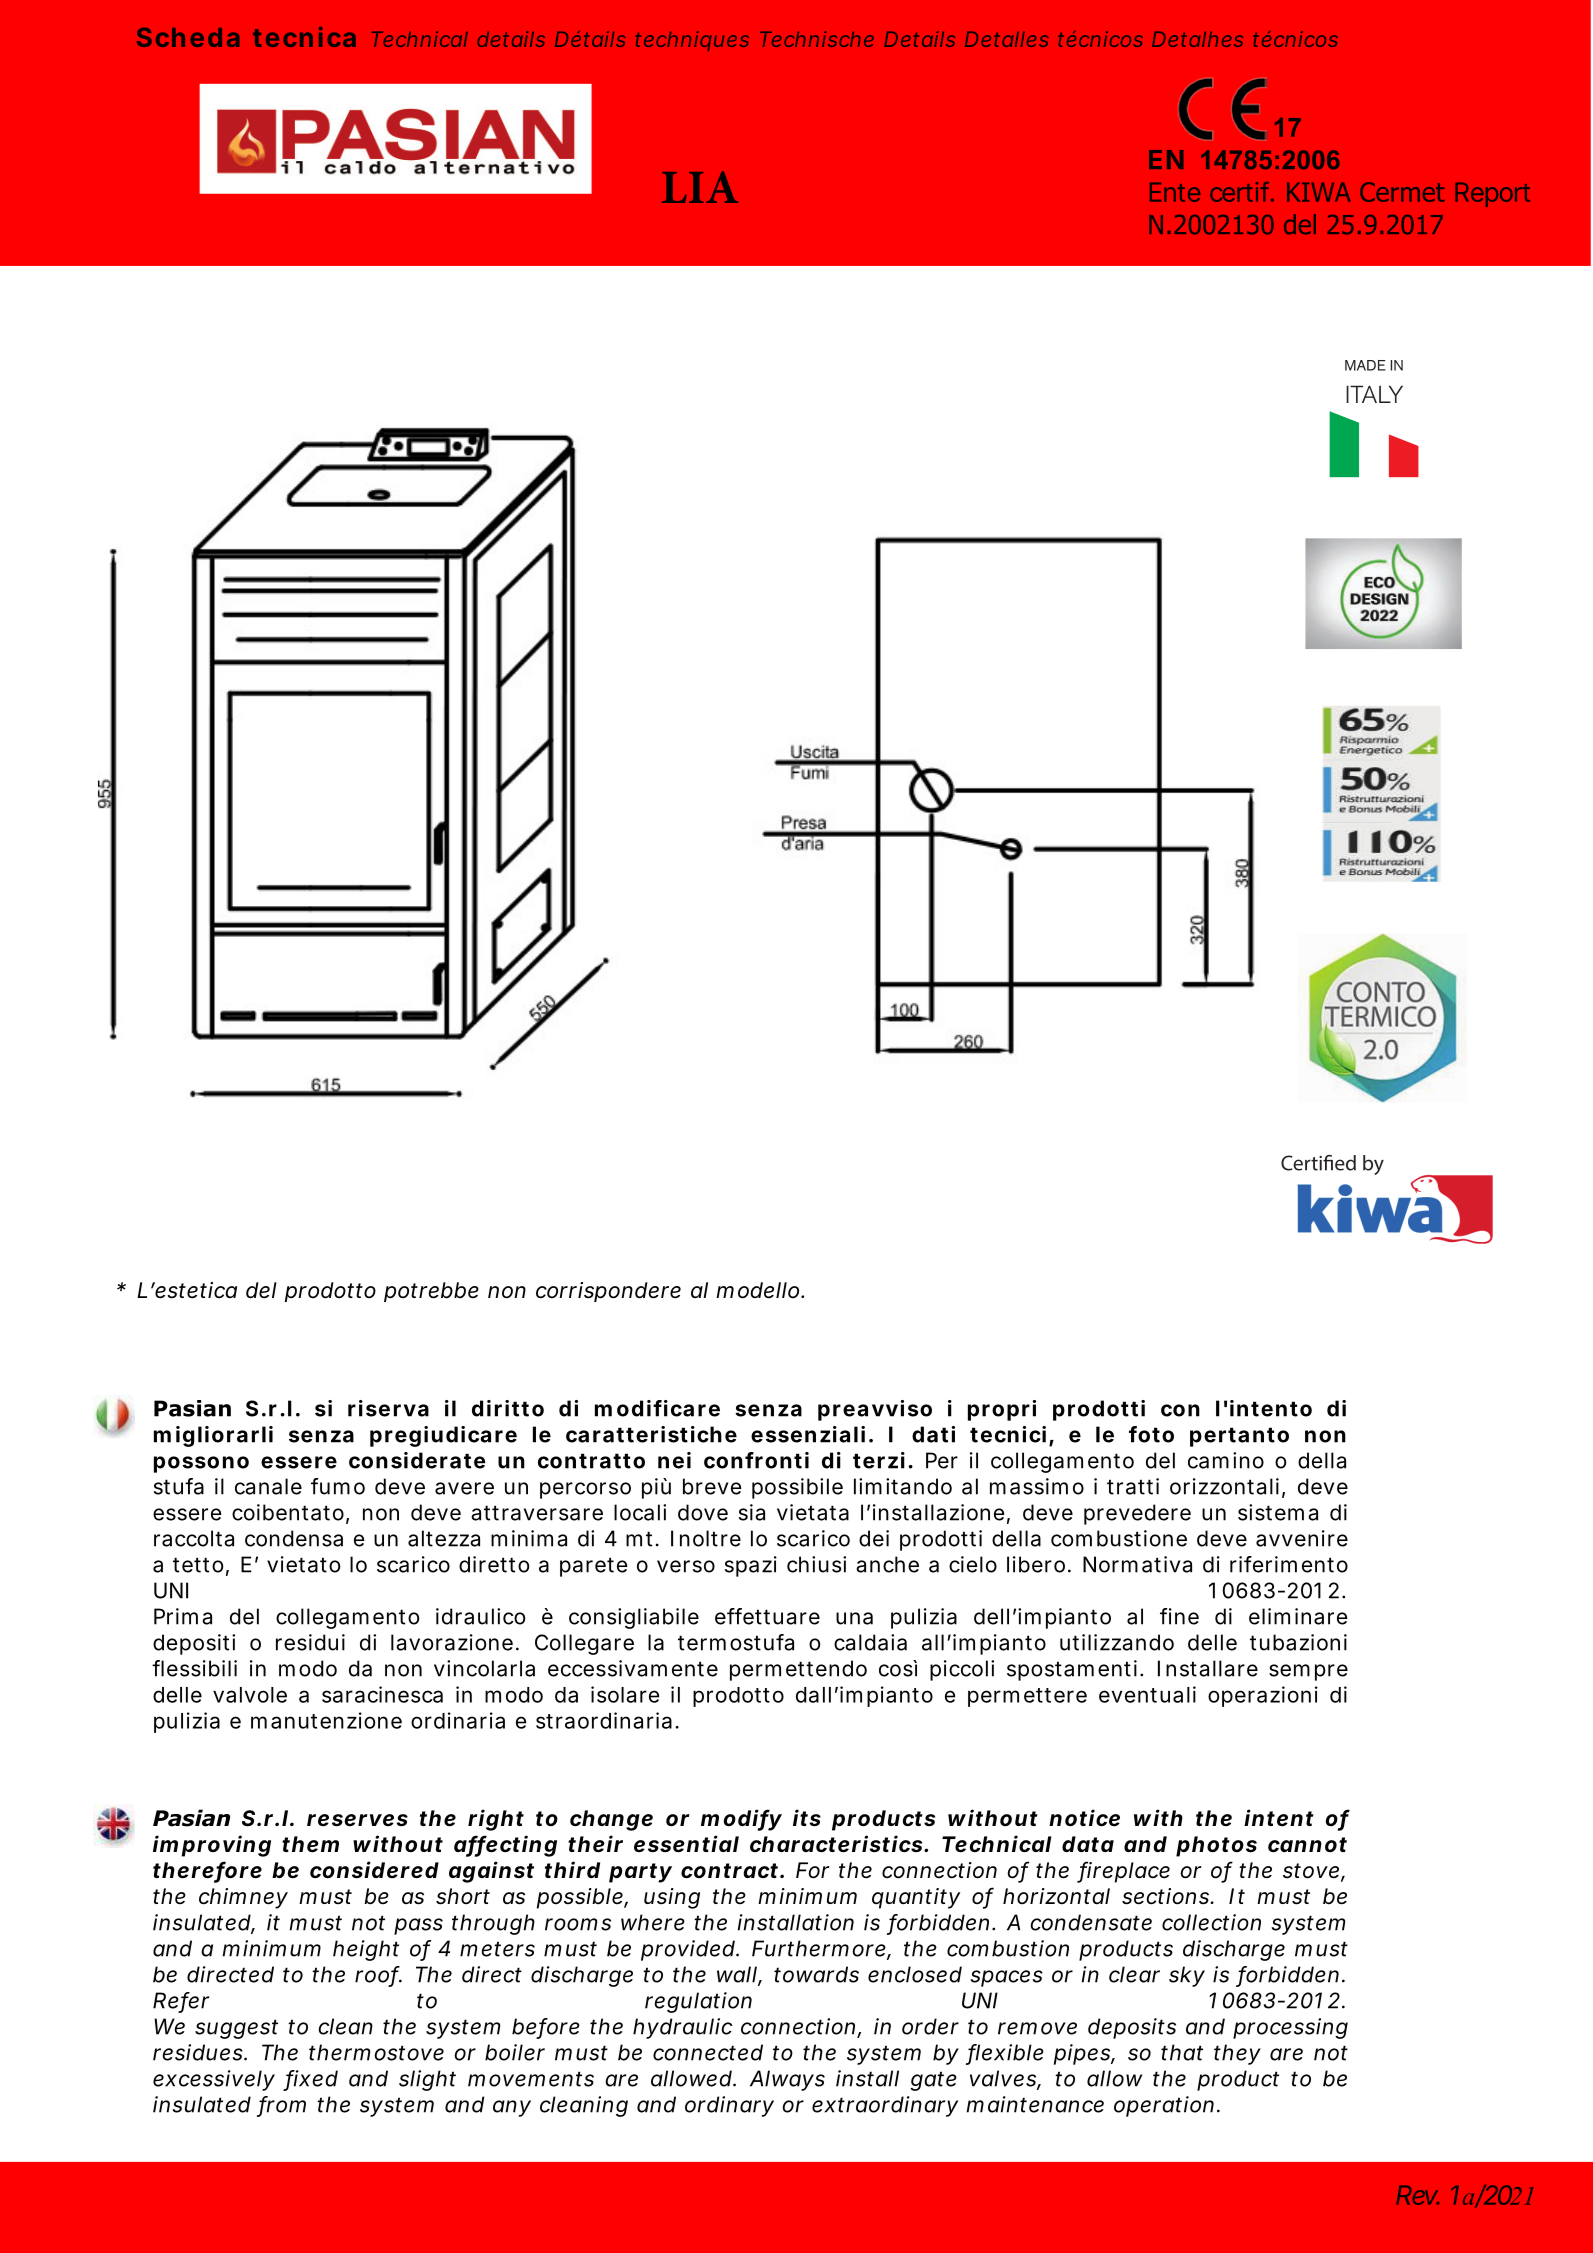  What do you see at coordinates (1226, 1460) in the screenshot?
I see `camino` at bounding box center [1226, 1460].
